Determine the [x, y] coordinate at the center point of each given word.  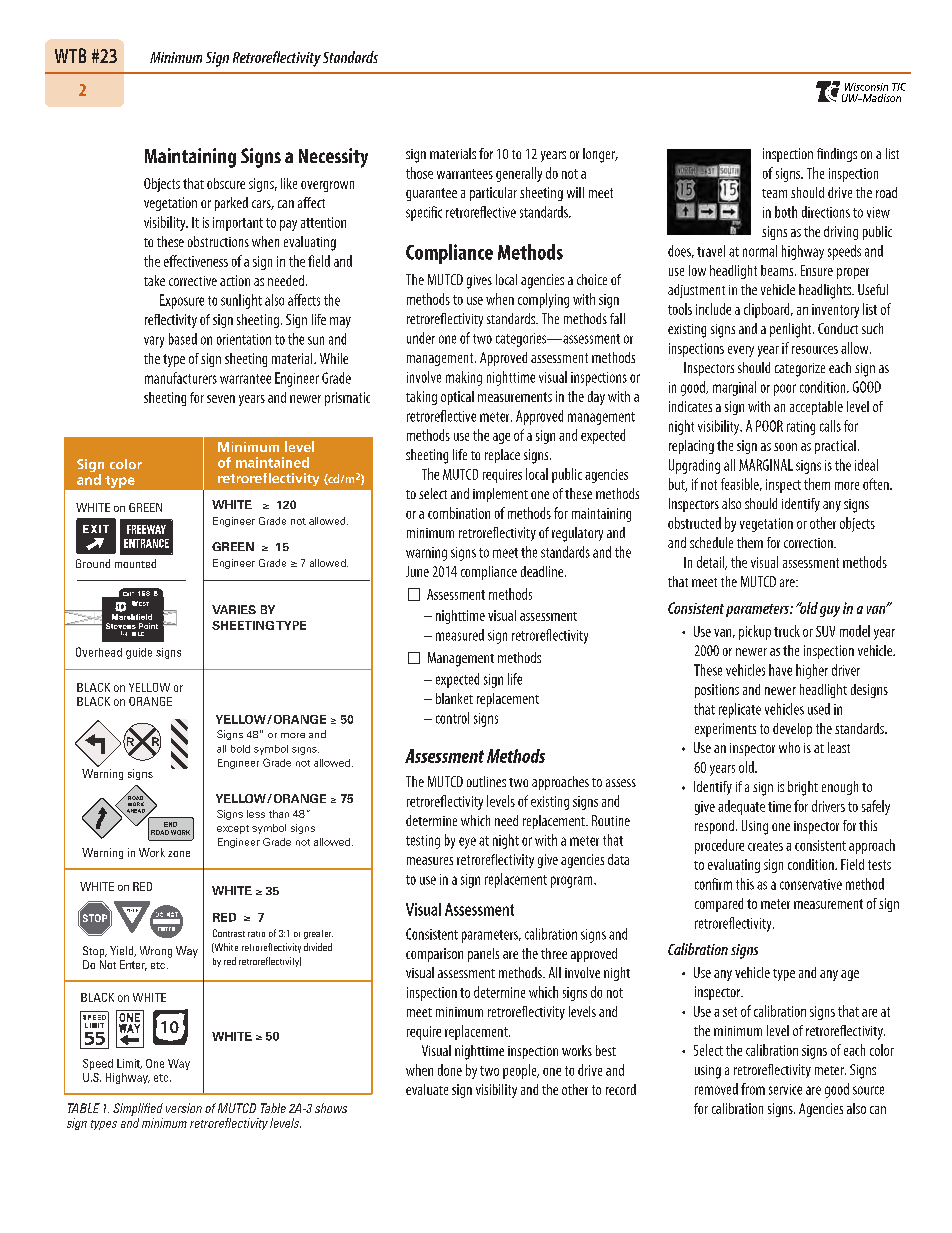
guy [830, 611]
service [785, 1089]
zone [179, 854]
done [450, 1070]
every [741, 351]
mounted [135, 563]
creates [765, 846]
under [421, 338]
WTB [70, 55]
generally [519, 174]
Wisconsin [866, 87]
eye [467, 843]
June [417, 571]
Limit [129, 1064]
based [183, 339]
